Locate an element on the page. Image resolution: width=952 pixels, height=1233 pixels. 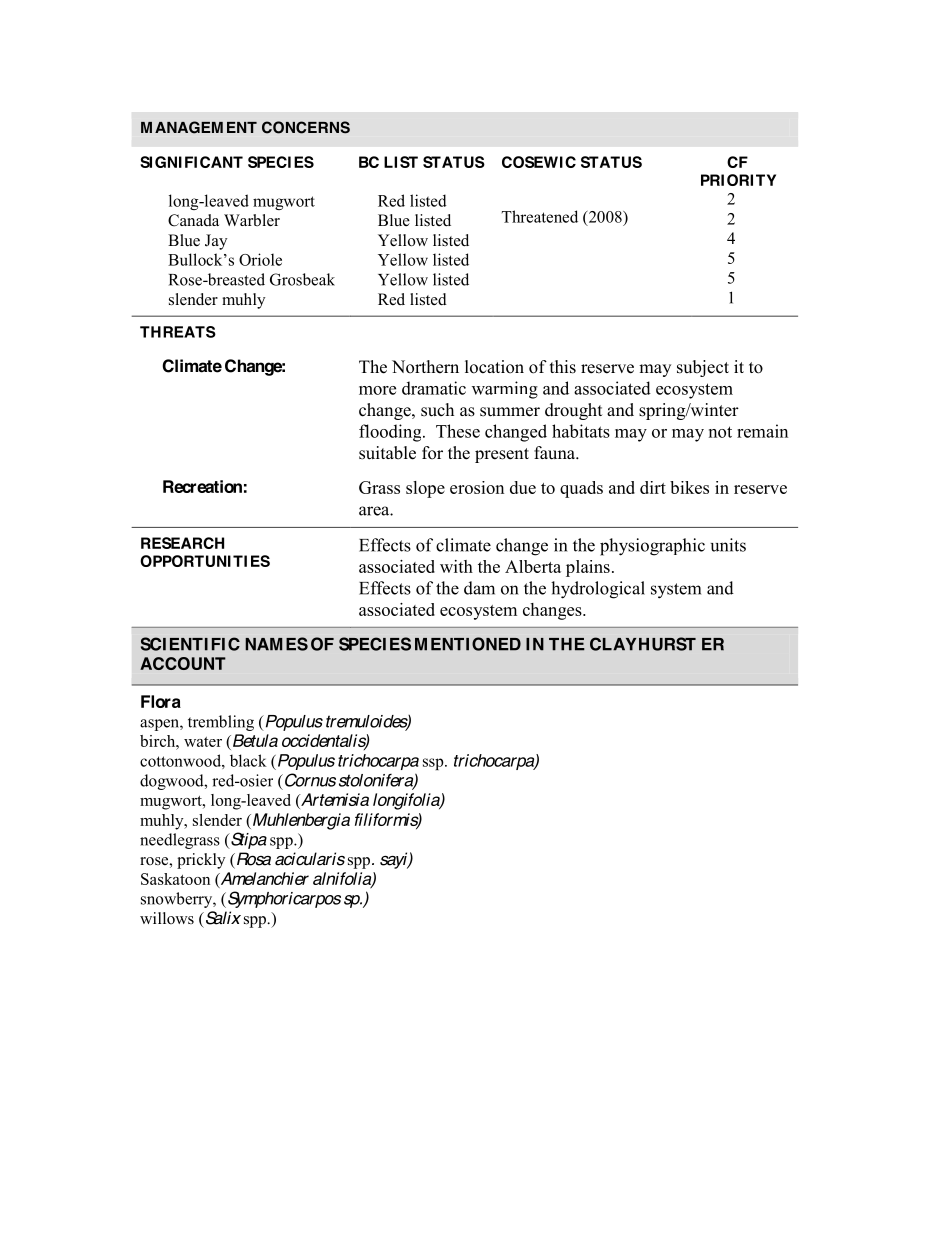
These is located at coordinates (458, 431).
